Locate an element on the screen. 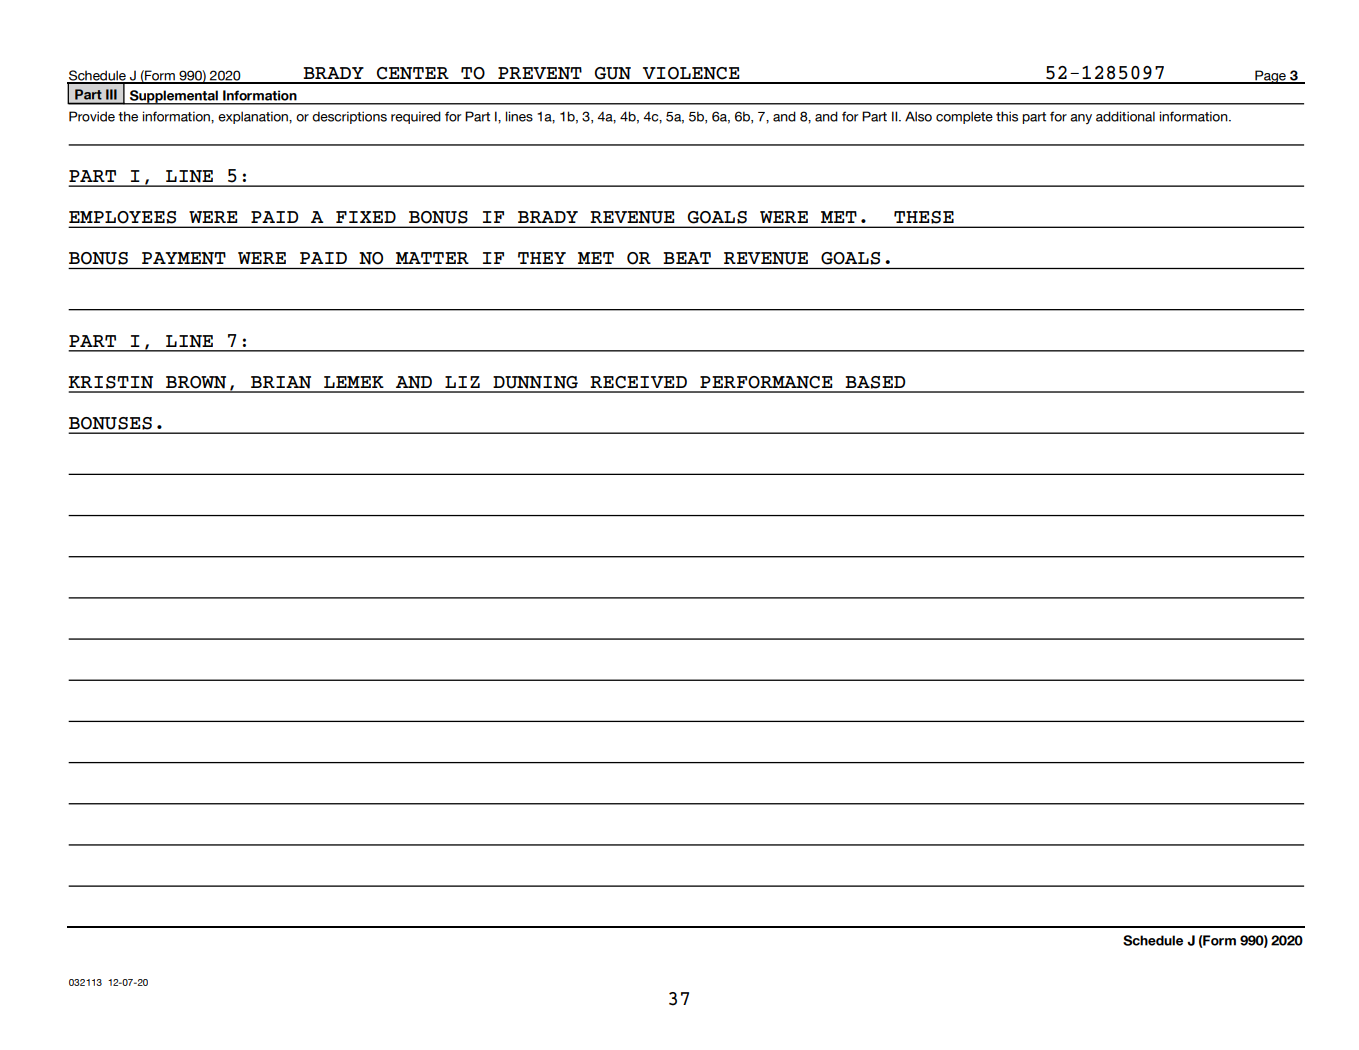 The width and height of the screenshot is (1359, 1050). BEAT is located at coordinates (687, 258).
